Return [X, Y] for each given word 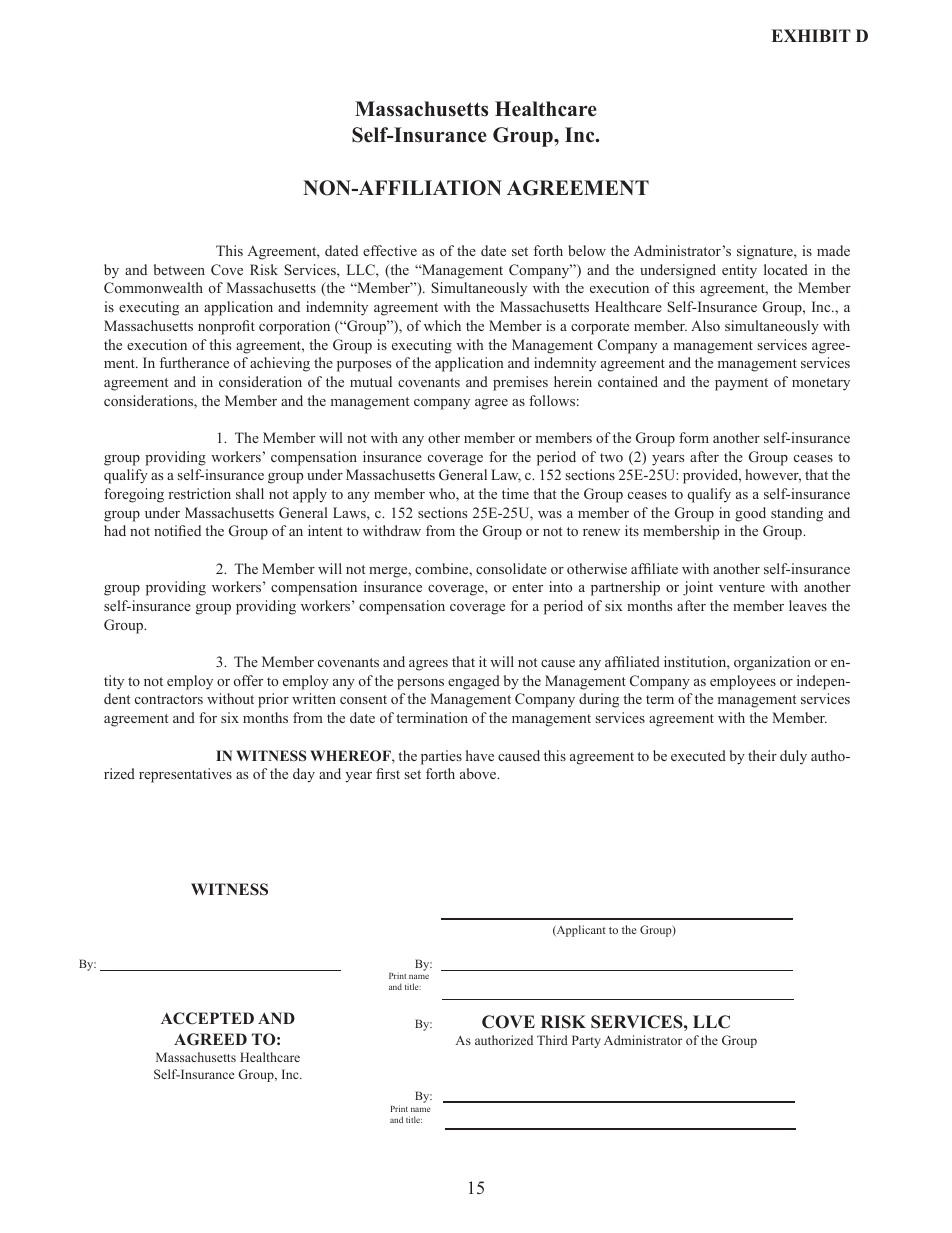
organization [772, 663]
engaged [474, 682]
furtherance [194, 362]
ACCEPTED [207, 1018]
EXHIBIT [811, 35]
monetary [821, 384]
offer [248, 680]
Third [552, 1040]
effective [390, 250]
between [179, 269]
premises [520, 383]
